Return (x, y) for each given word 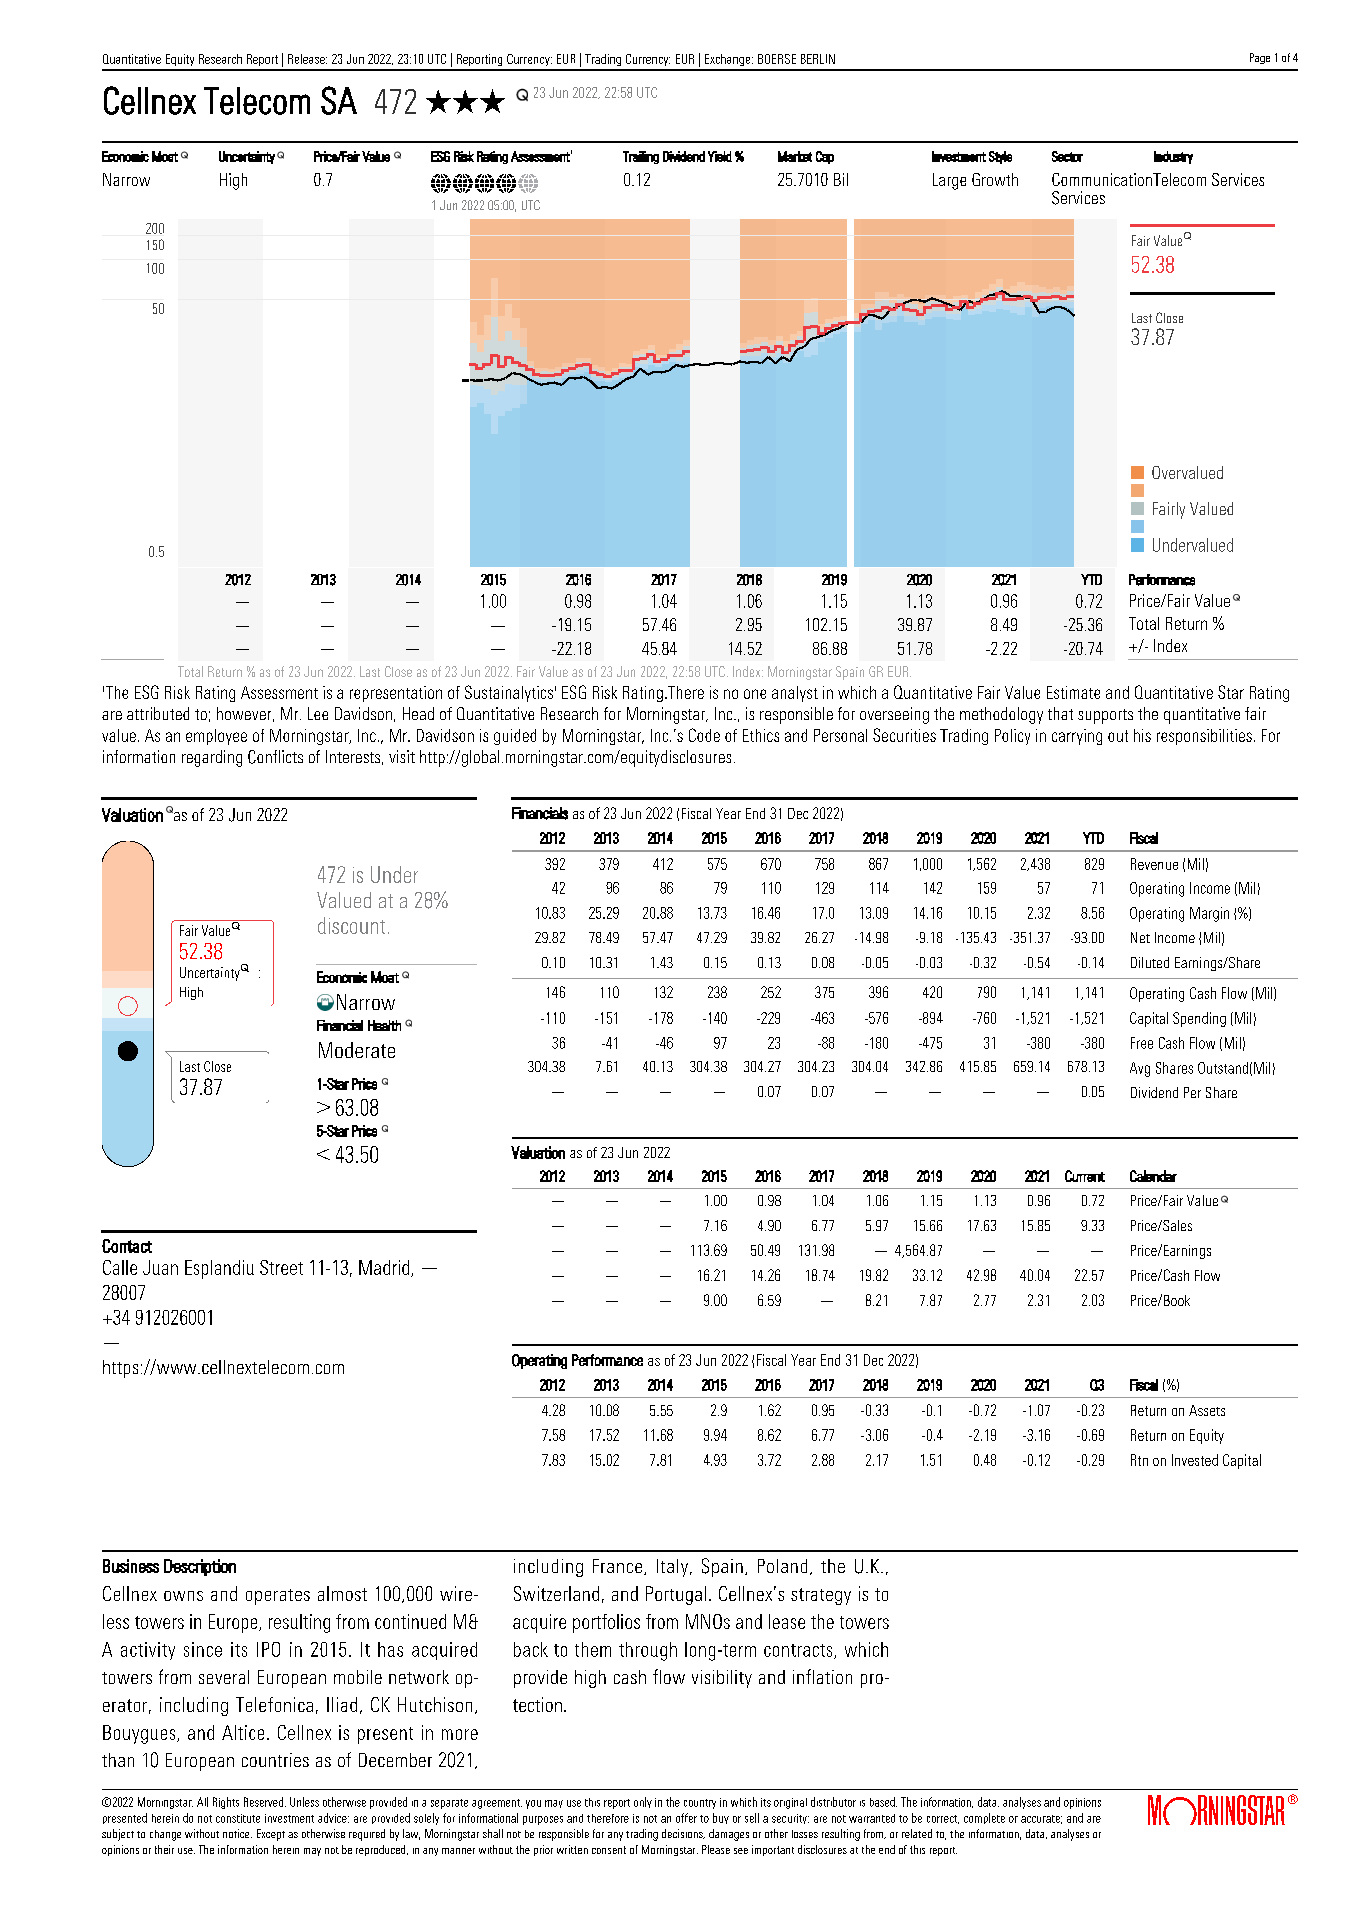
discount (351, 925)
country (700, 1804)
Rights (226, 1803)
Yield (720, 156)
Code (704, 735)
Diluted (1150, 962)
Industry (1173, 157)
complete (984, 1818)
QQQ (465, 101)
